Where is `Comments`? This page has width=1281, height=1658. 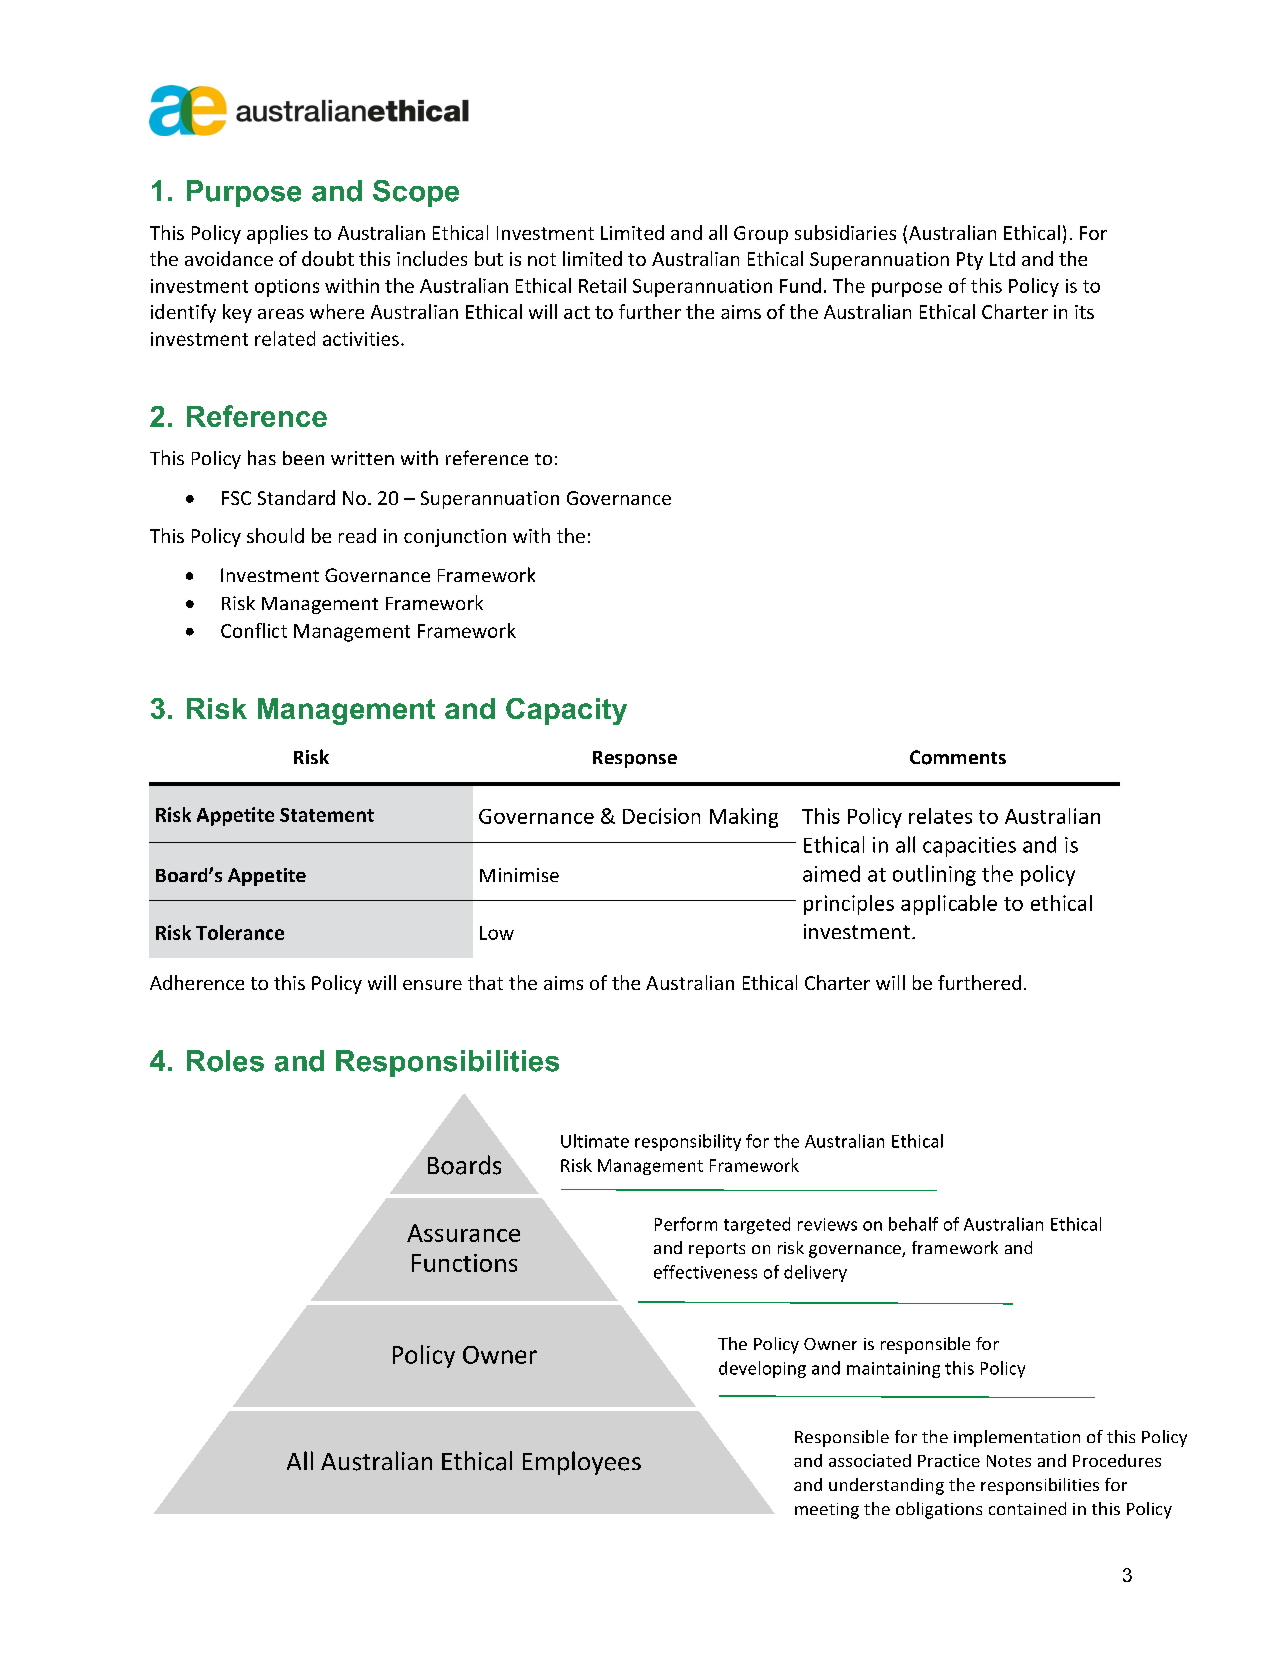
Comments is located at coordinates (958, 757).
